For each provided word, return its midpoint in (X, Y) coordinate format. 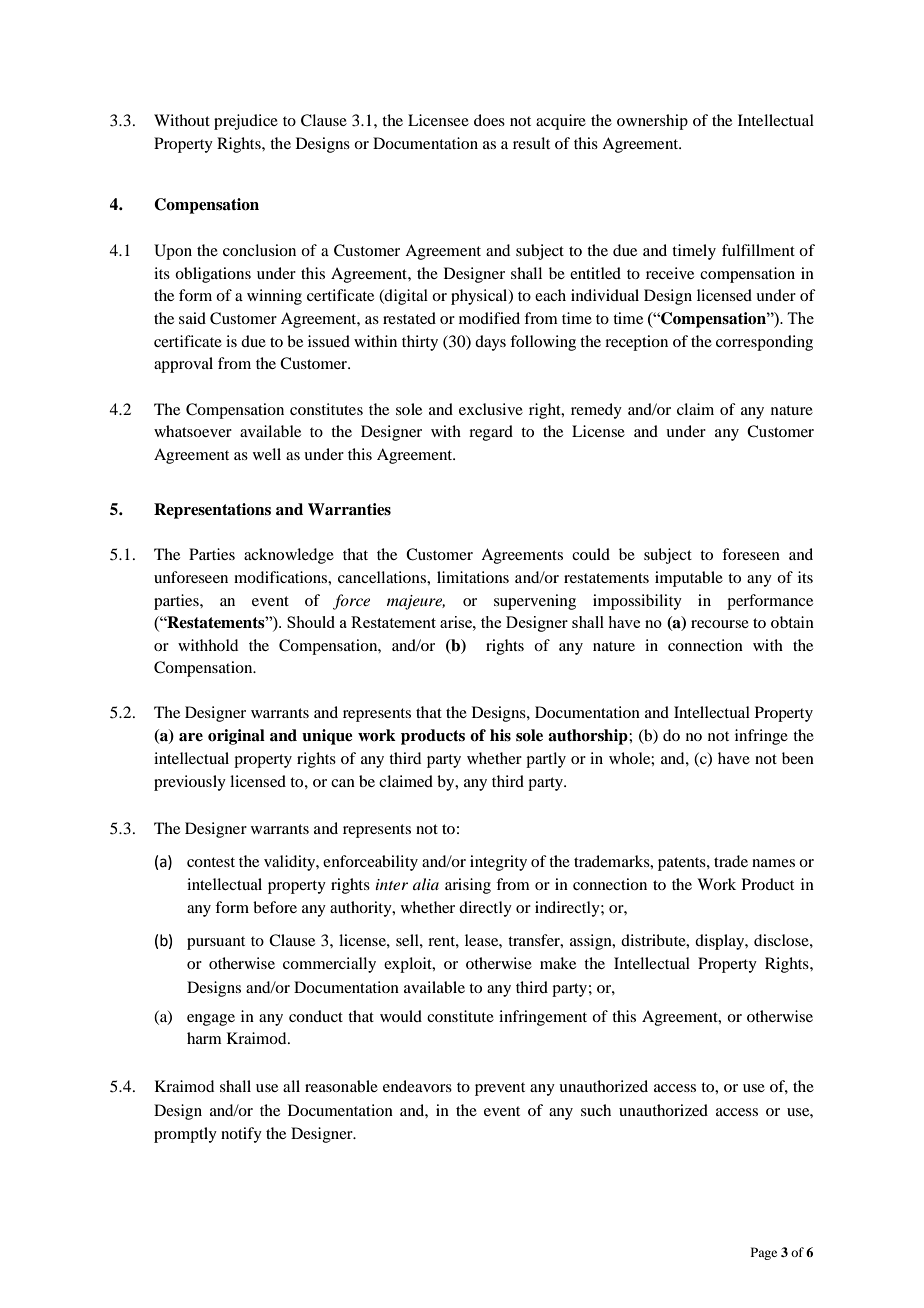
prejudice (246, 122)
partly (546, 760)
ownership (652, 122)
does (489, 120)
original (236, 737)
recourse (720, 624)
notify (241, 1135)
